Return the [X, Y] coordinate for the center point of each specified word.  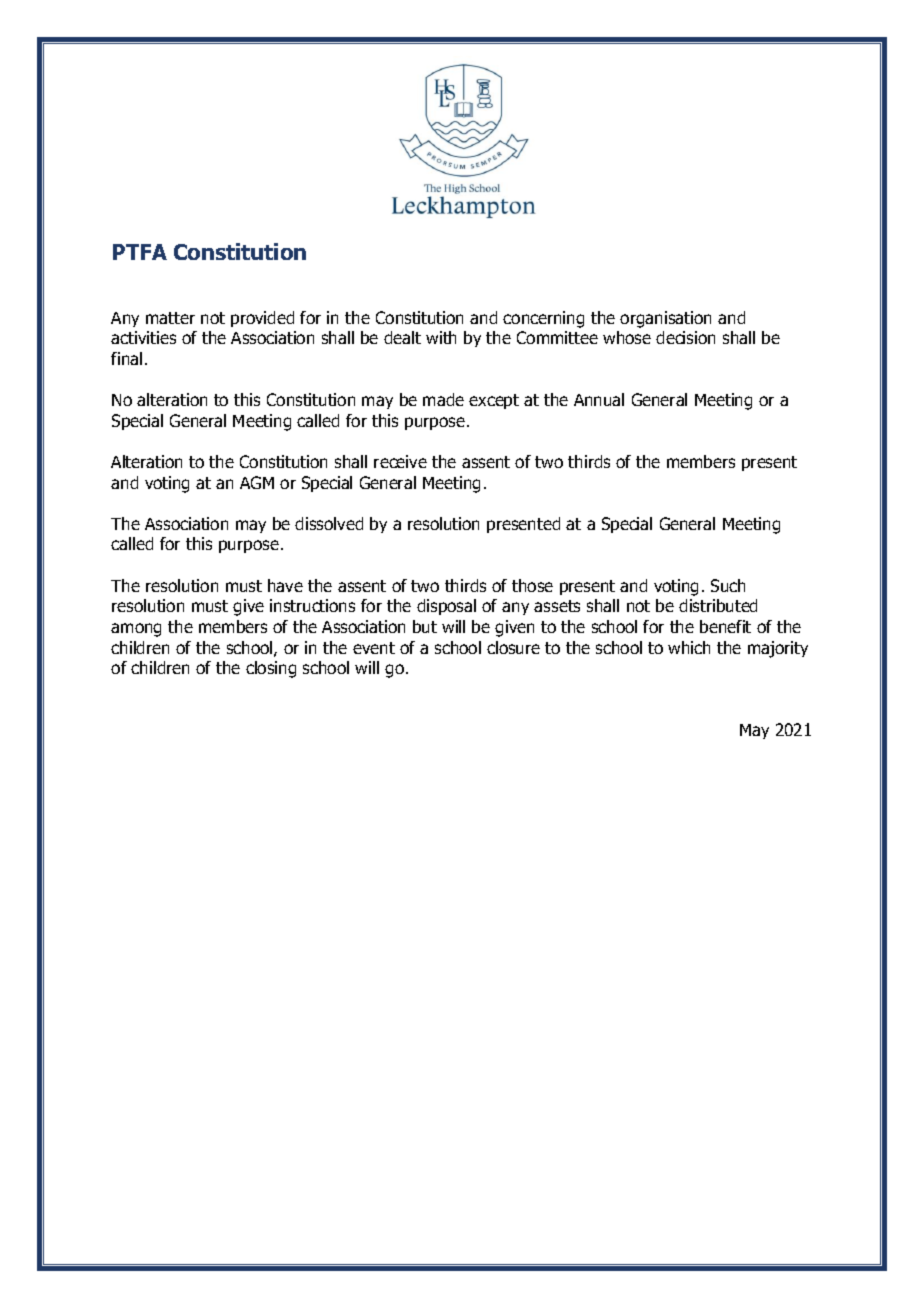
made [443, 399]
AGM [257, 482]
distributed [718, 605]
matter [170, 318]
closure [513, 647]
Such [728, 585]
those [532, 585]
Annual [599, 399]
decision [685, 337]
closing [271, 669]
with [441, 337]
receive [400, 461]
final [126, 358]
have [285, 585]
